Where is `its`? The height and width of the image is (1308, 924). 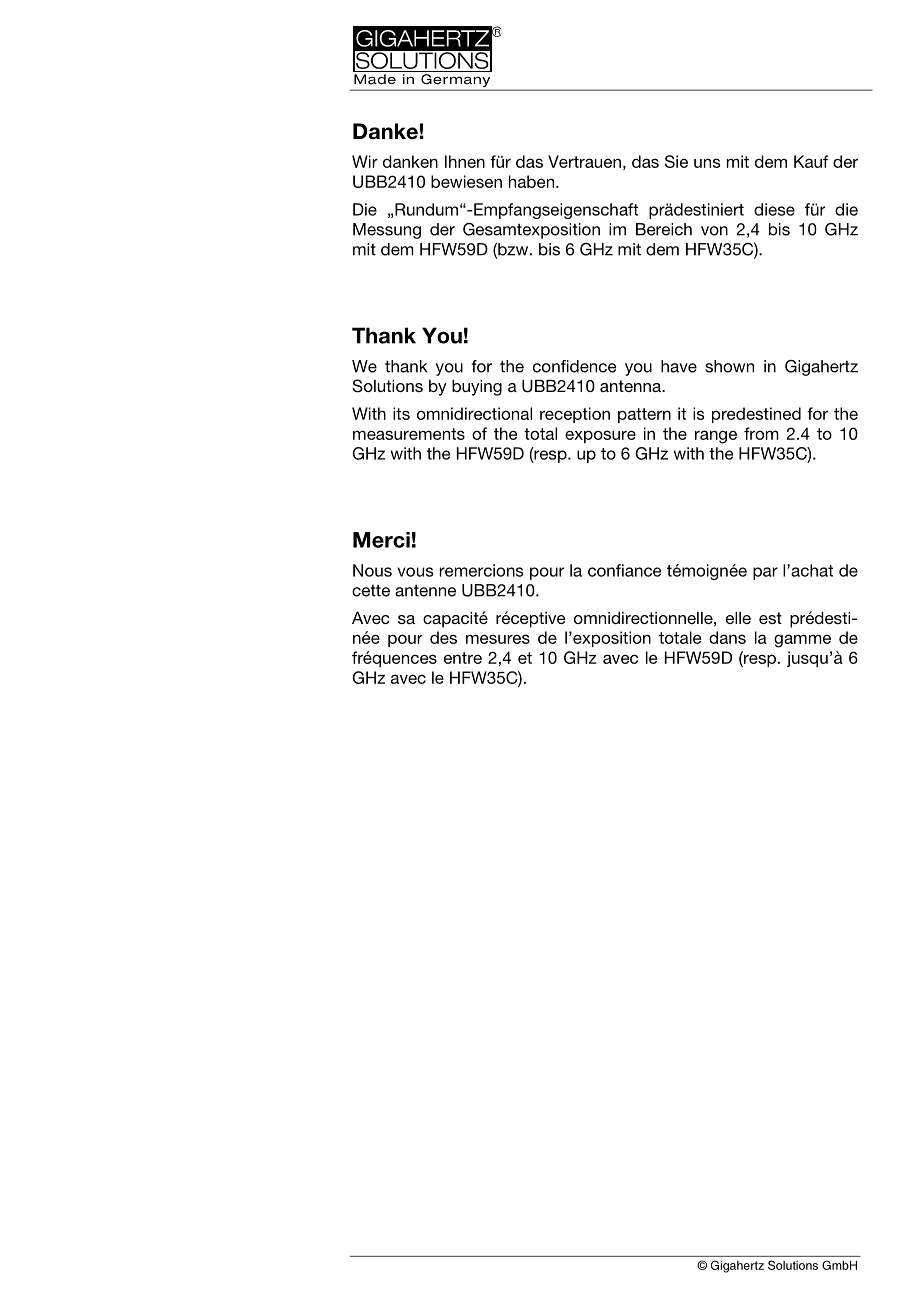 its is located at coordinates (401, 413).
